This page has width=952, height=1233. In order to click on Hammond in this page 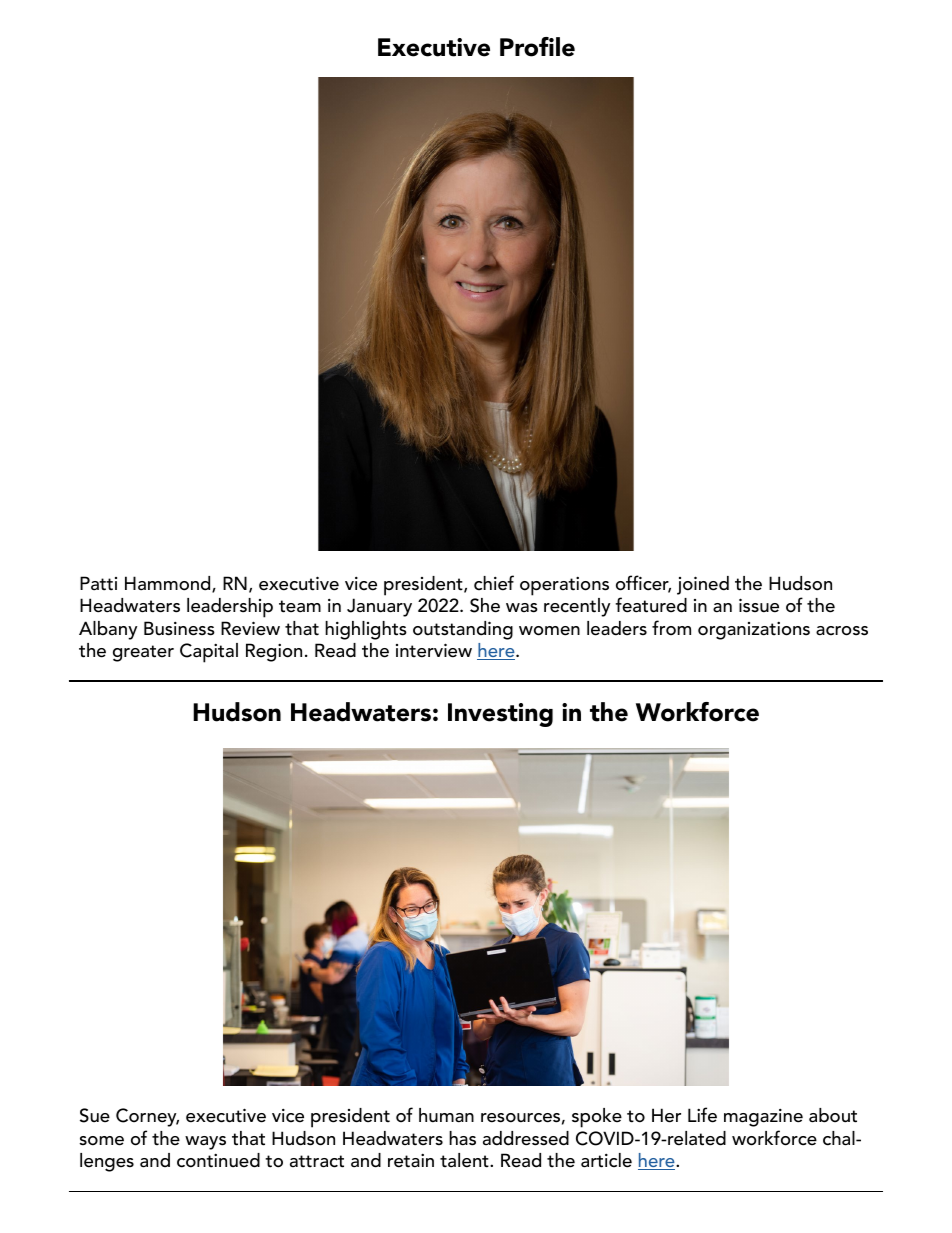, I will do `click(169, 584)`.
